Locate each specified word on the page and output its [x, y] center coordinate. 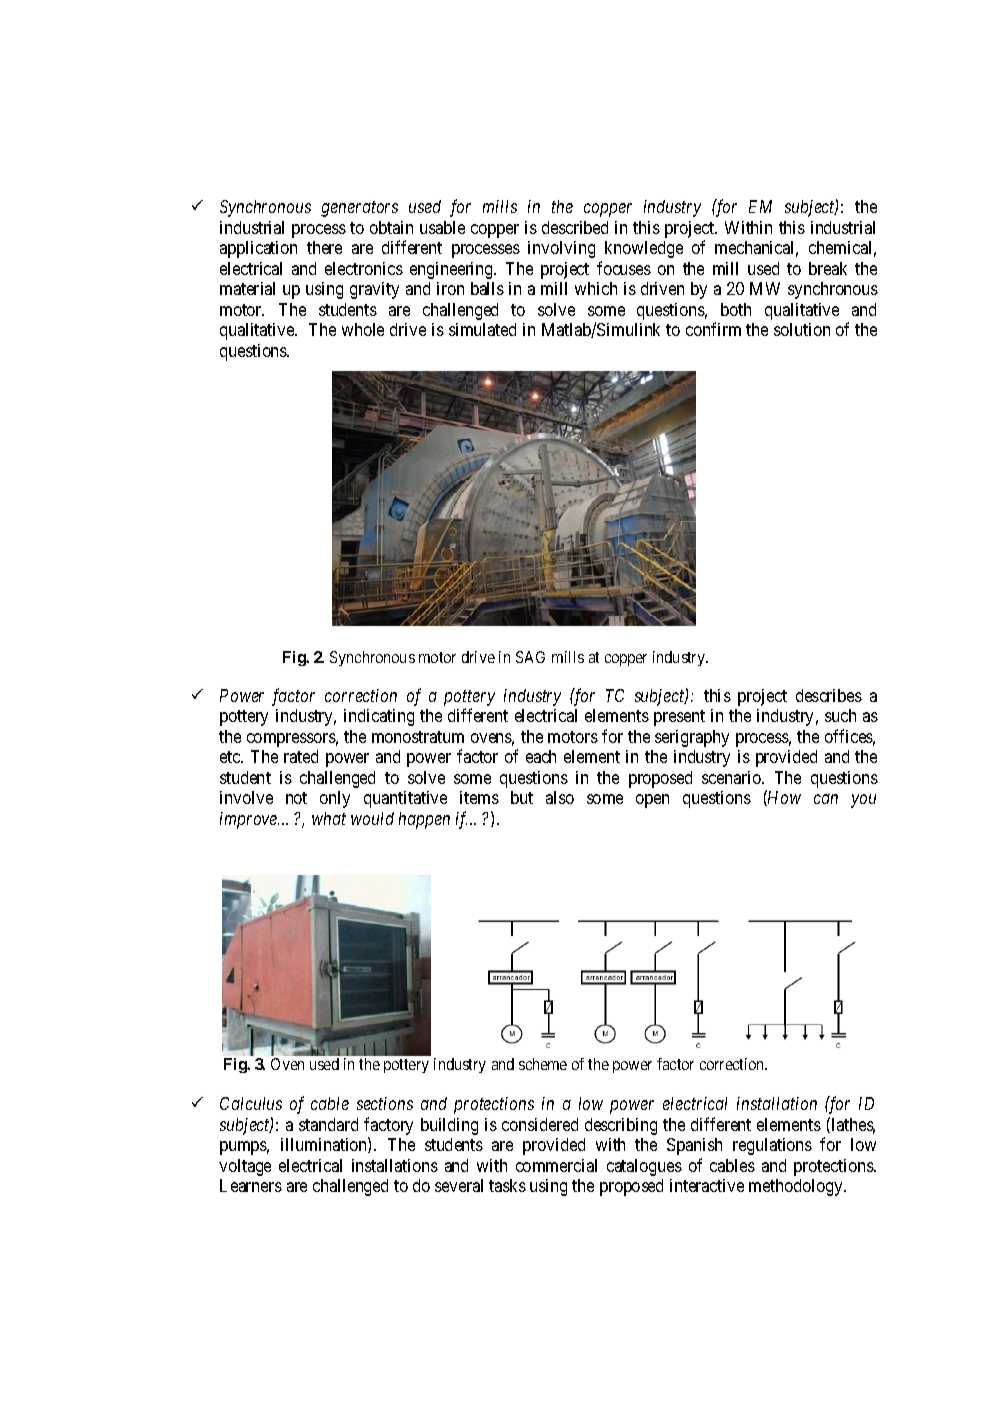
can [826, 799]
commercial [556, 1165]
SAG [530, 657]
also [560, 797]
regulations [772, 1146]
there [324, 247]
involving [561, 249]
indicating [379, 717]
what [329, 818]
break [828, 268]
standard [328, 1124]
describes [829, 695]
